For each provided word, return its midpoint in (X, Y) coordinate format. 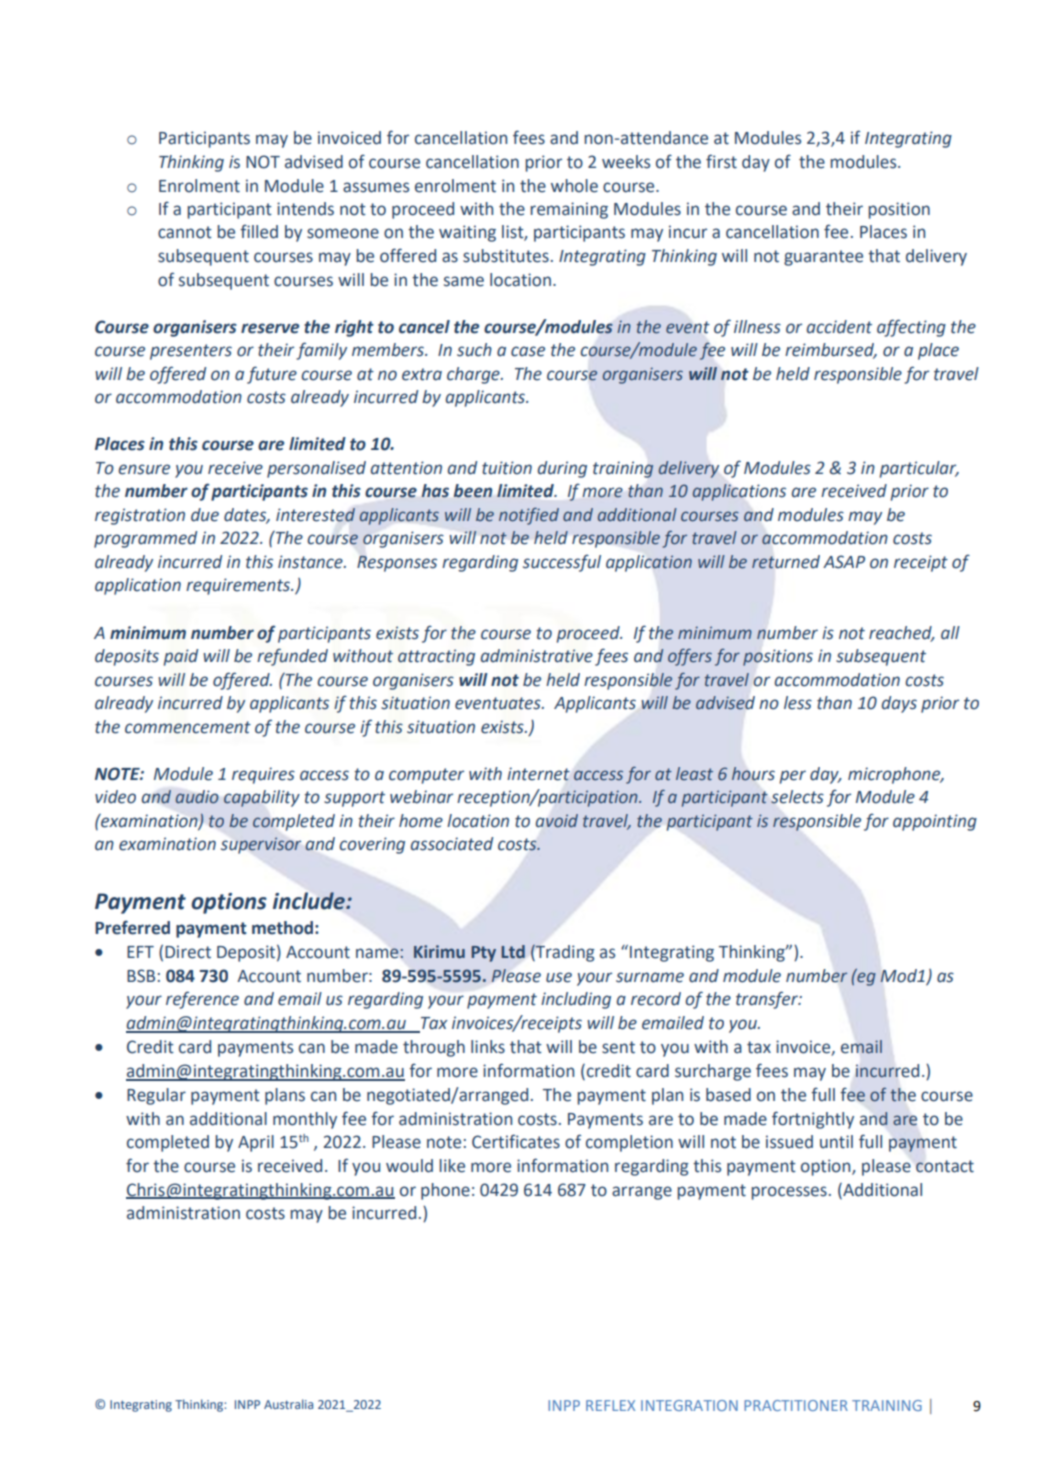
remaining (569, 210)
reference (202, 1000)
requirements (239, 586)
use (559, 977)
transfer (768, 1000)
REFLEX (610, 1405)
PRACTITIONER (796, 1405)
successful (562, 563)
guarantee (823, 258)
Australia (288, 1404)
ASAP (844, 562)
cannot (185, 232)
